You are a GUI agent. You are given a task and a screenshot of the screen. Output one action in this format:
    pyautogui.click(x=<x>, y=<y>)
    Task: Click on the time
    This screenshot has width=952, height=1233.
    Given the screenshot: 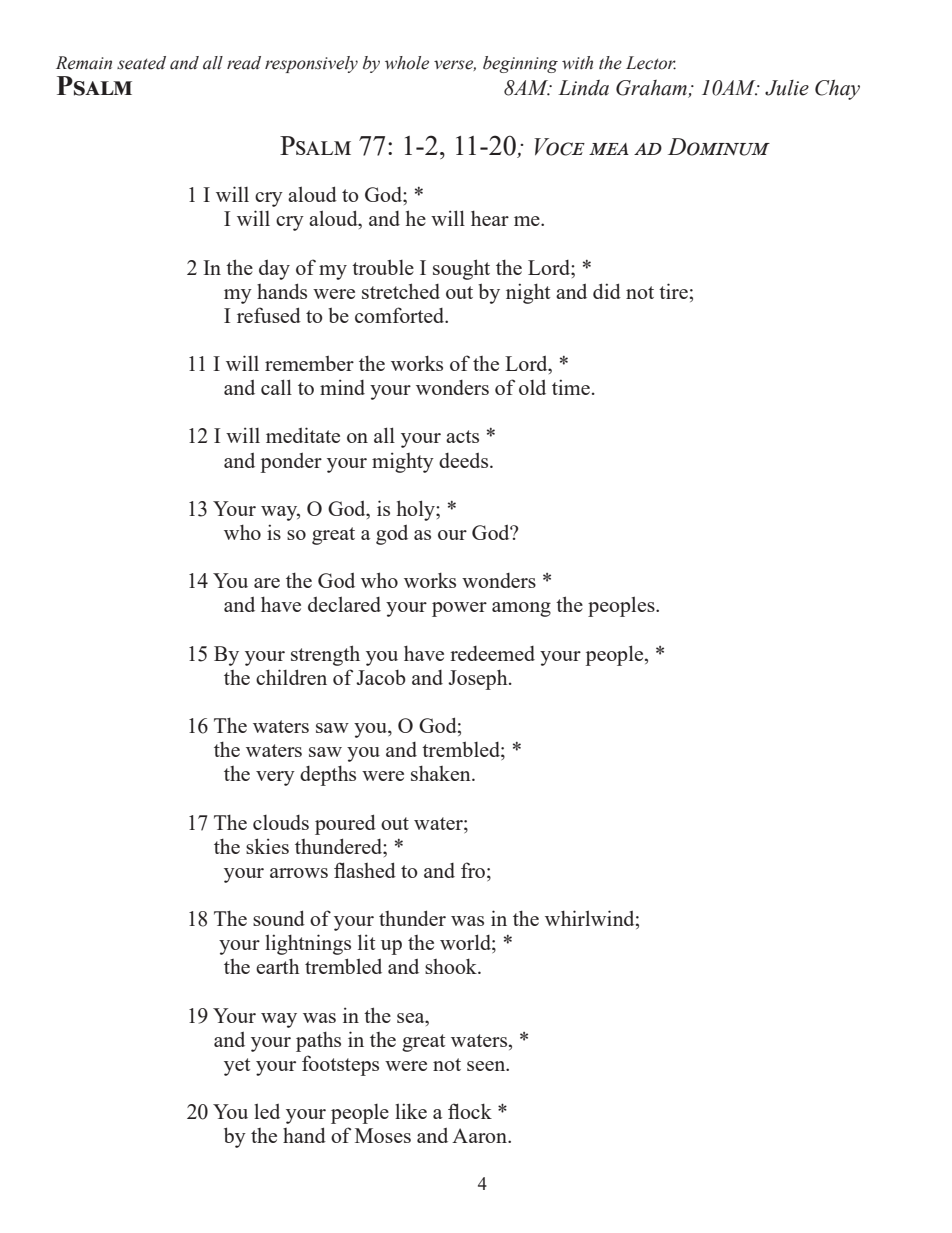 What is the action you would take?
    pyautogui.click(x=571, y=387)
